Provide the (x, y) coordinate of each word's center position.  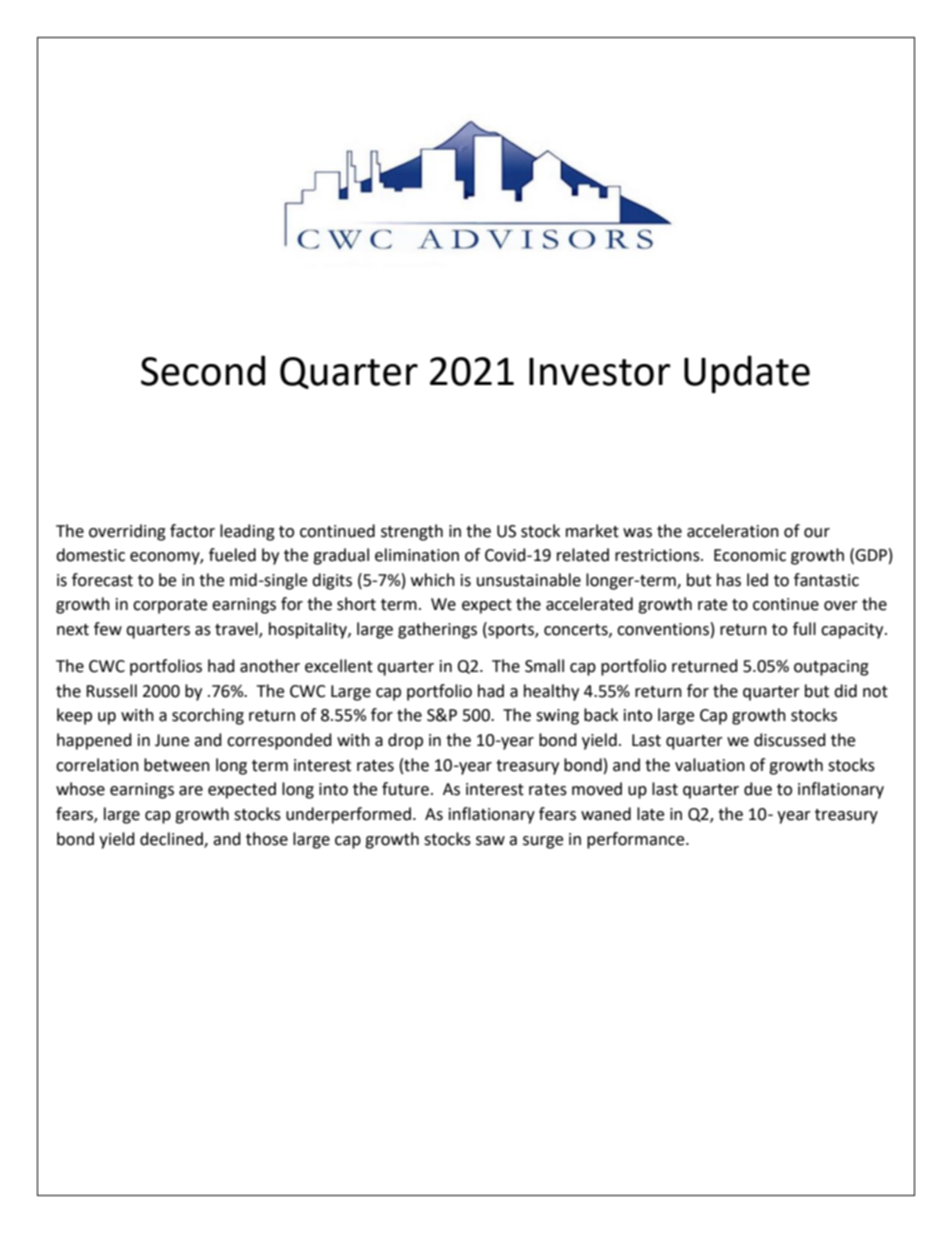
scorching (208, 716)
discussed (790, 740)
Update (747, 374)
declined (172, 839)
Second (203, 370)
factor (192, 531)
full (804, 629)
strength (412, 532)
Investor (600, 371)
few (108, 629)
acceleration (733, 531)
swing (557, 717)
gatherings (437, 630)
